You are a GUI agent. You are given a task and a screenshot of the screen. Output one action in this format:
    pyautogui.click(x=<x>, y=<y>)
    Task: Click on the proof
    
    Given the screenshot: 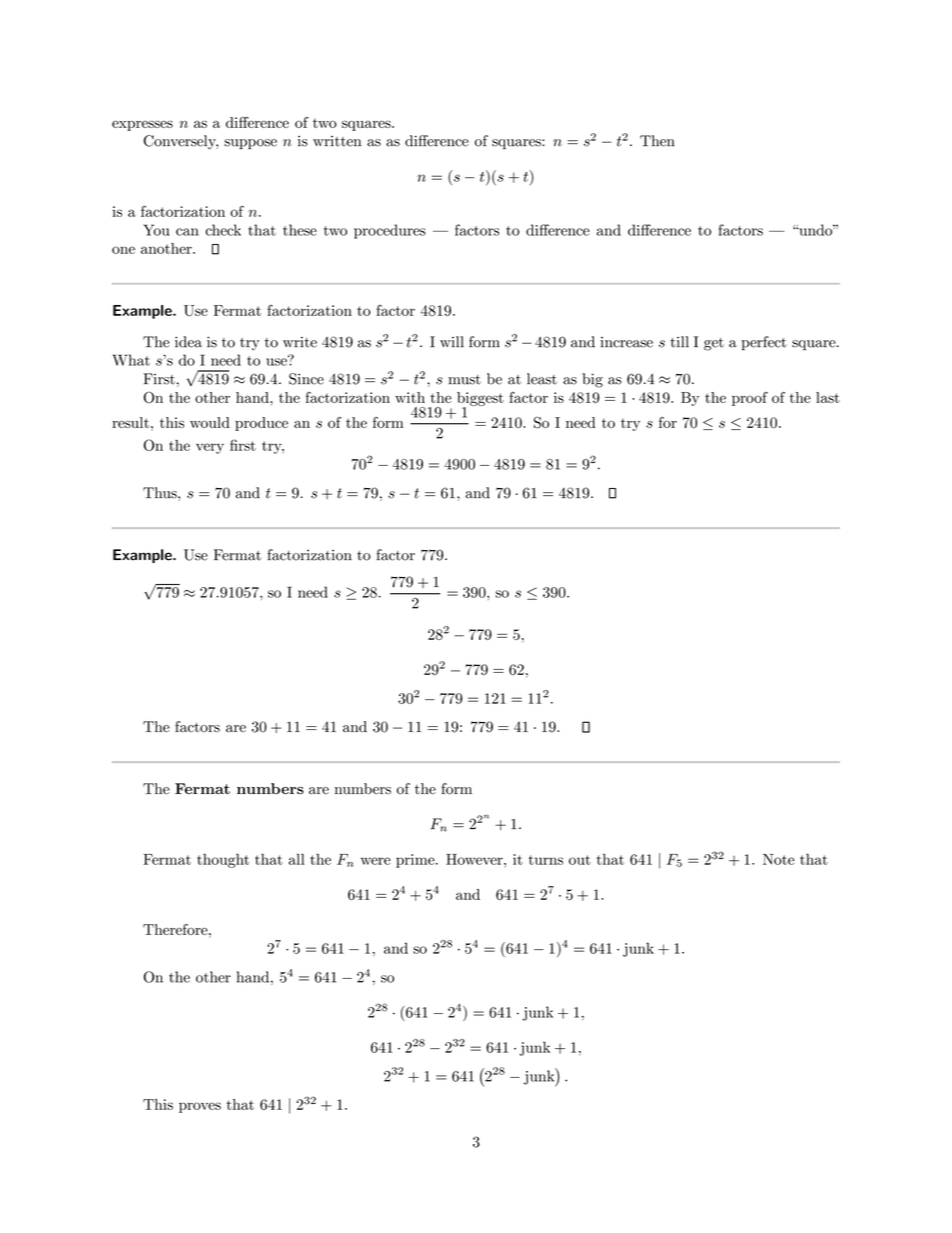 What is the action you would take?
    pyautogui.click(x=750, y=399)
